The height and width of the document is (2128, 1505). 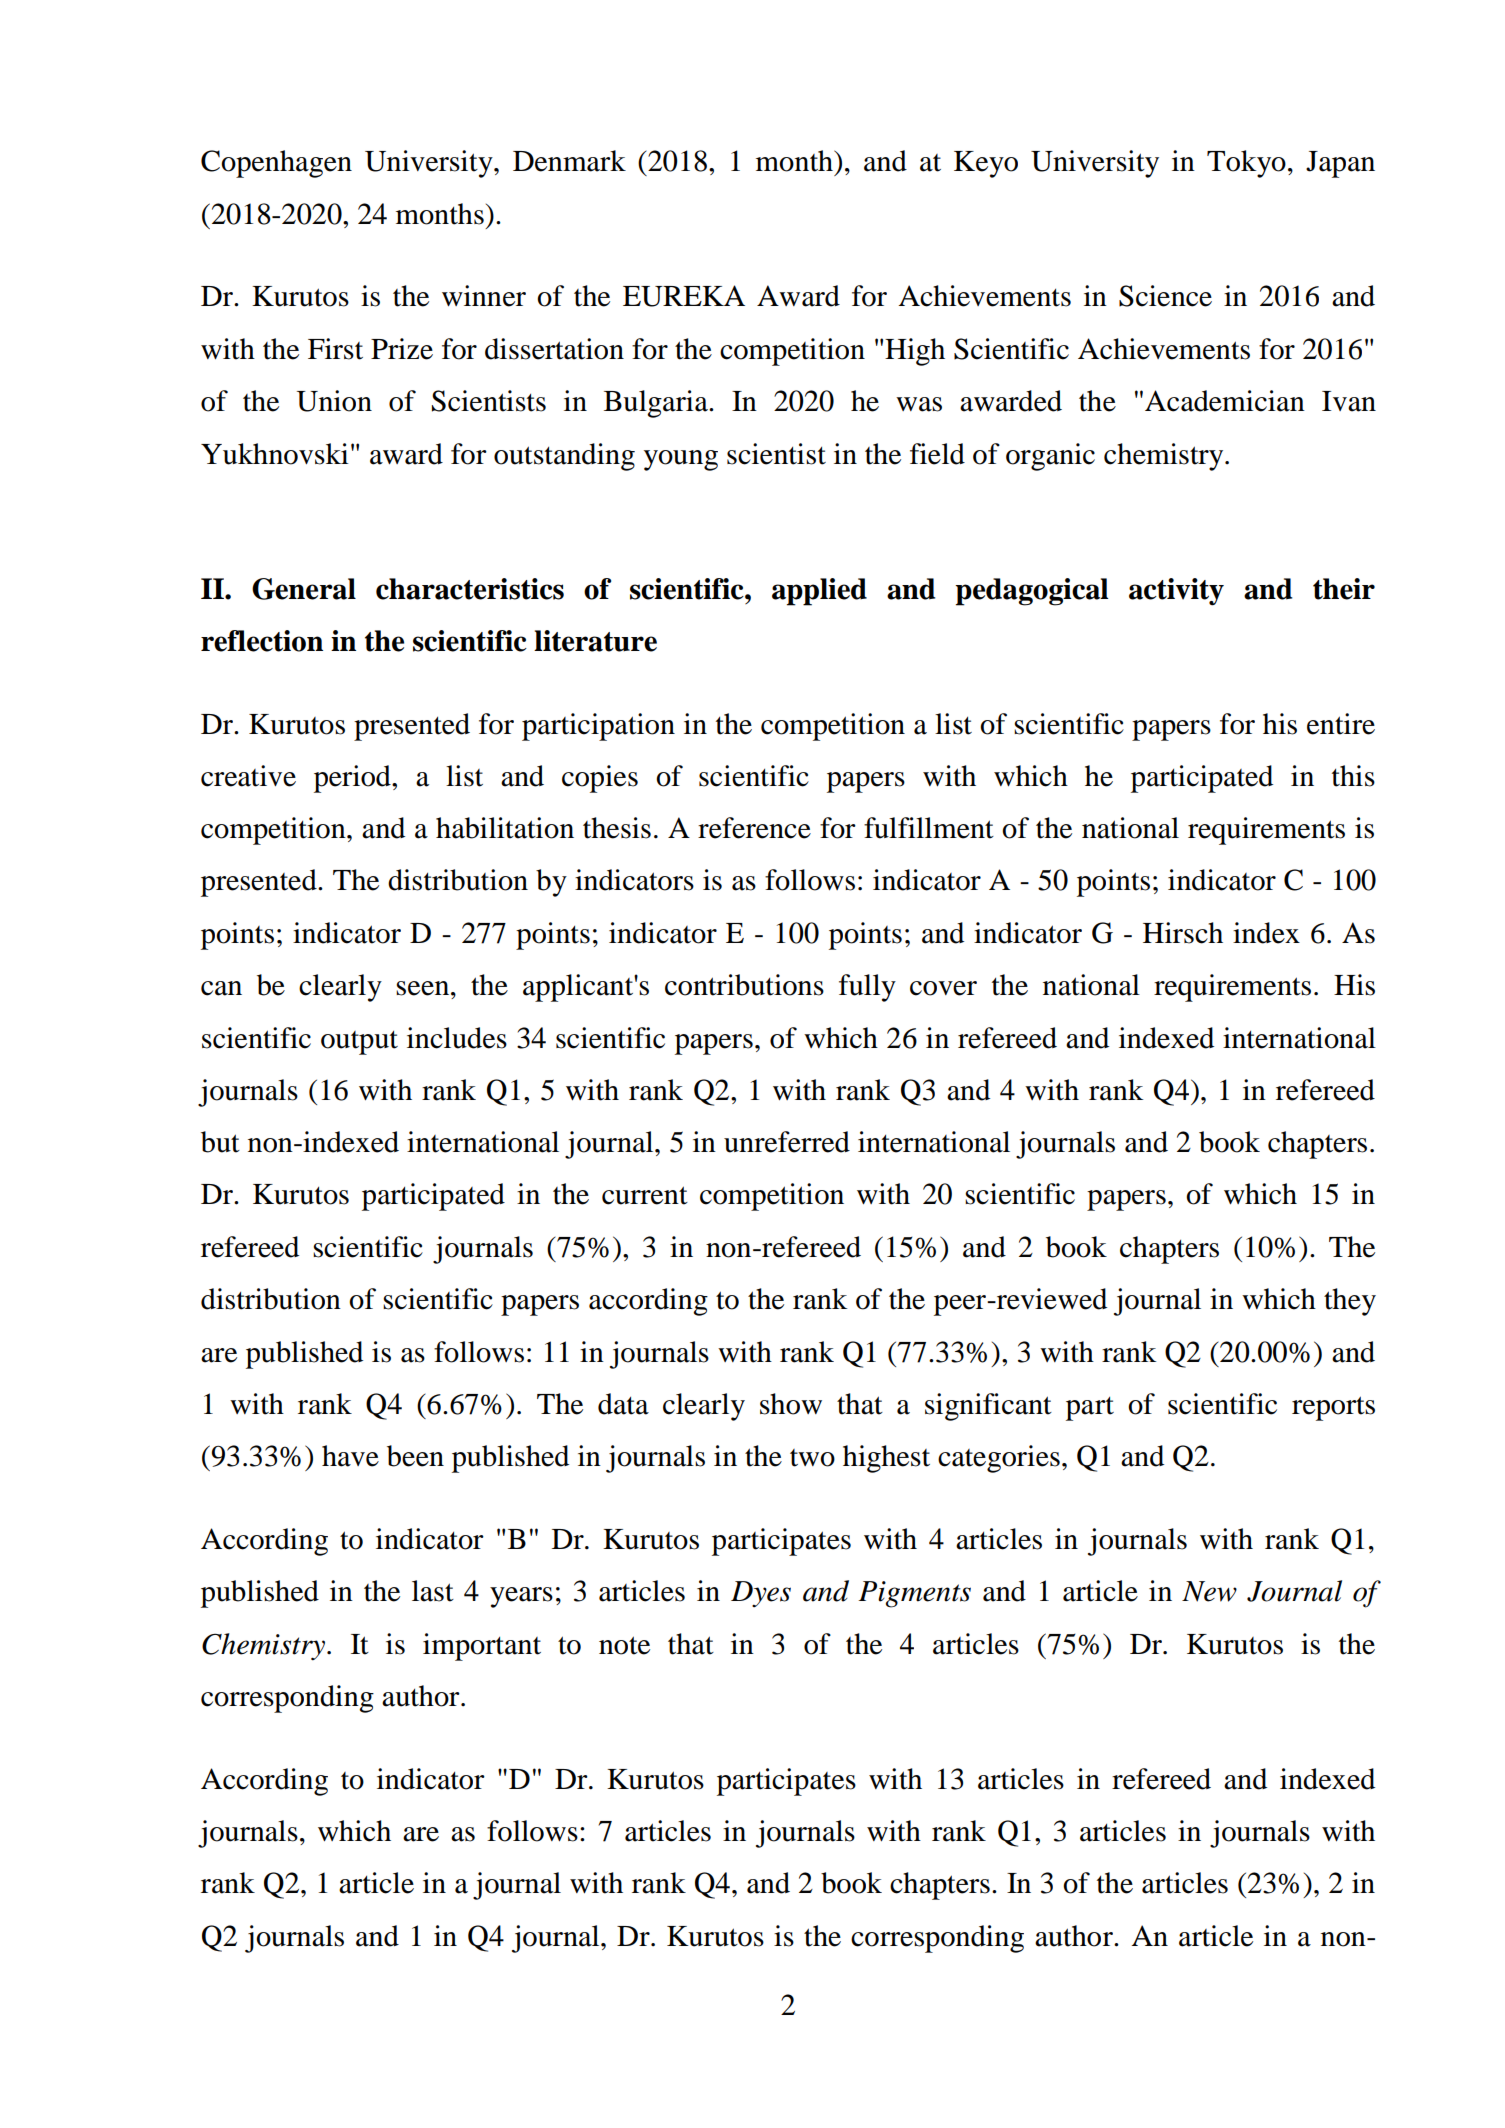 What do you see at coordinates (1176, 592) in the document?
I see `activity` at bounding box center [1176, 592].
